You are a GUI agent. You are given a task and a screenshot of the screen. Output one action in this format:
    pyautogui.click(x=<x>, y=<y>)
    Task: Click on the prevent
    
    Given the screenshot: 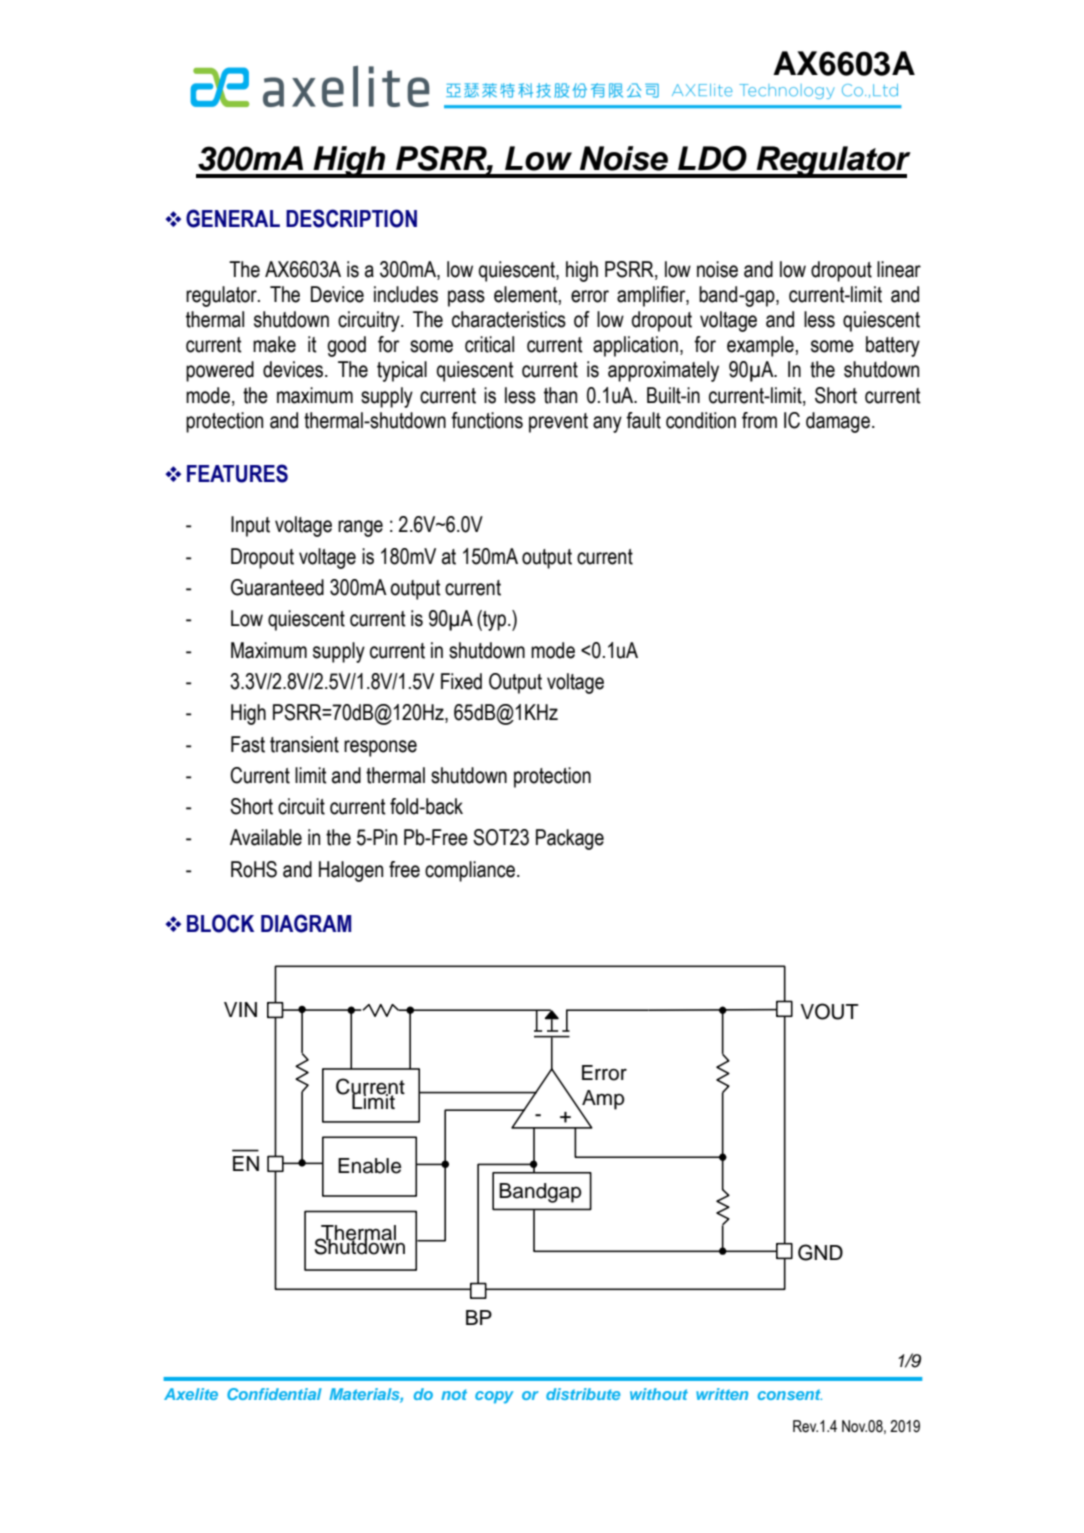 What is the action you would take?
    pyautogui.click(x=558, y=423)
